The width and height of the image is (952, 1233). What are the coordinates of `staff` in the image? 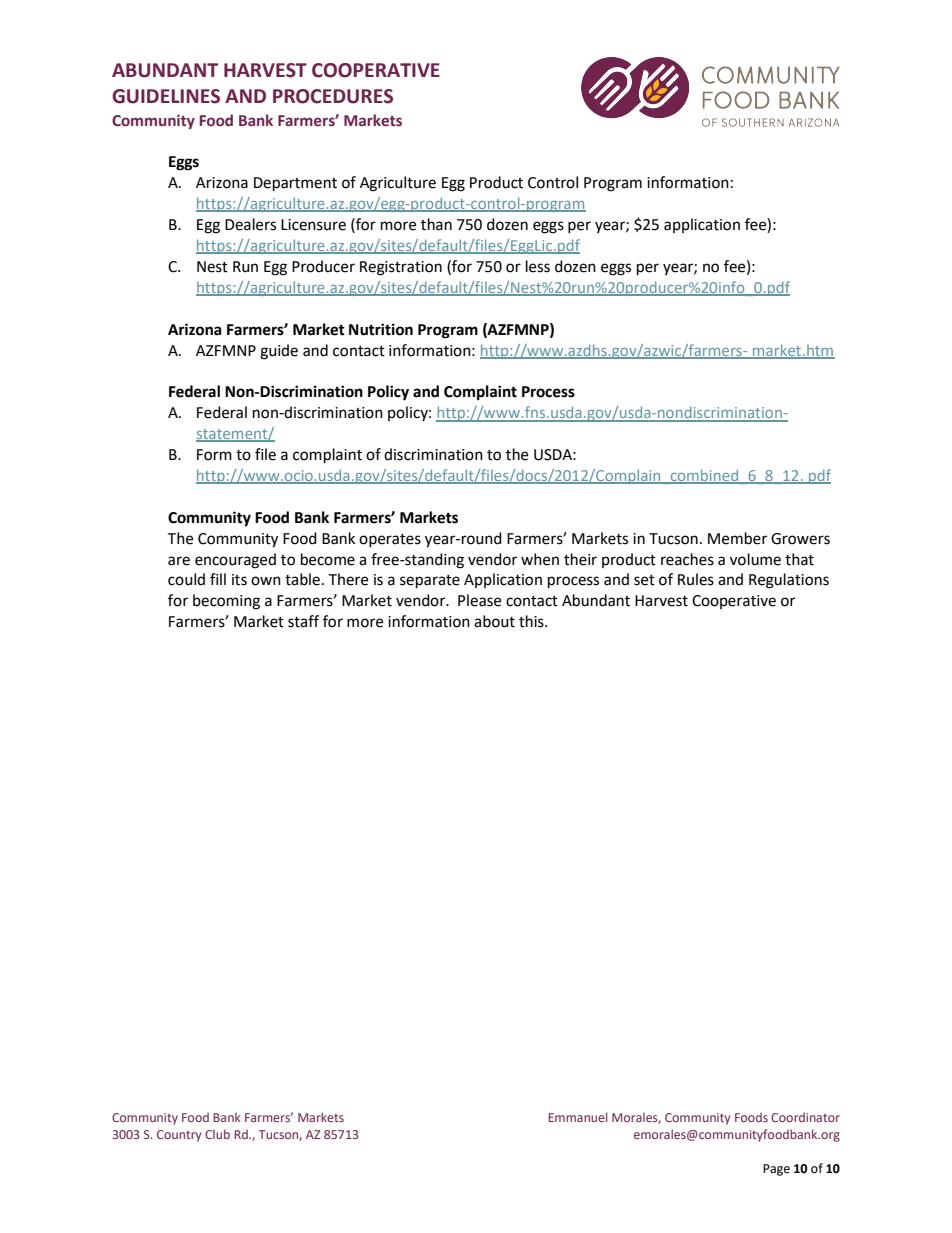 It's located at (303, 621).
